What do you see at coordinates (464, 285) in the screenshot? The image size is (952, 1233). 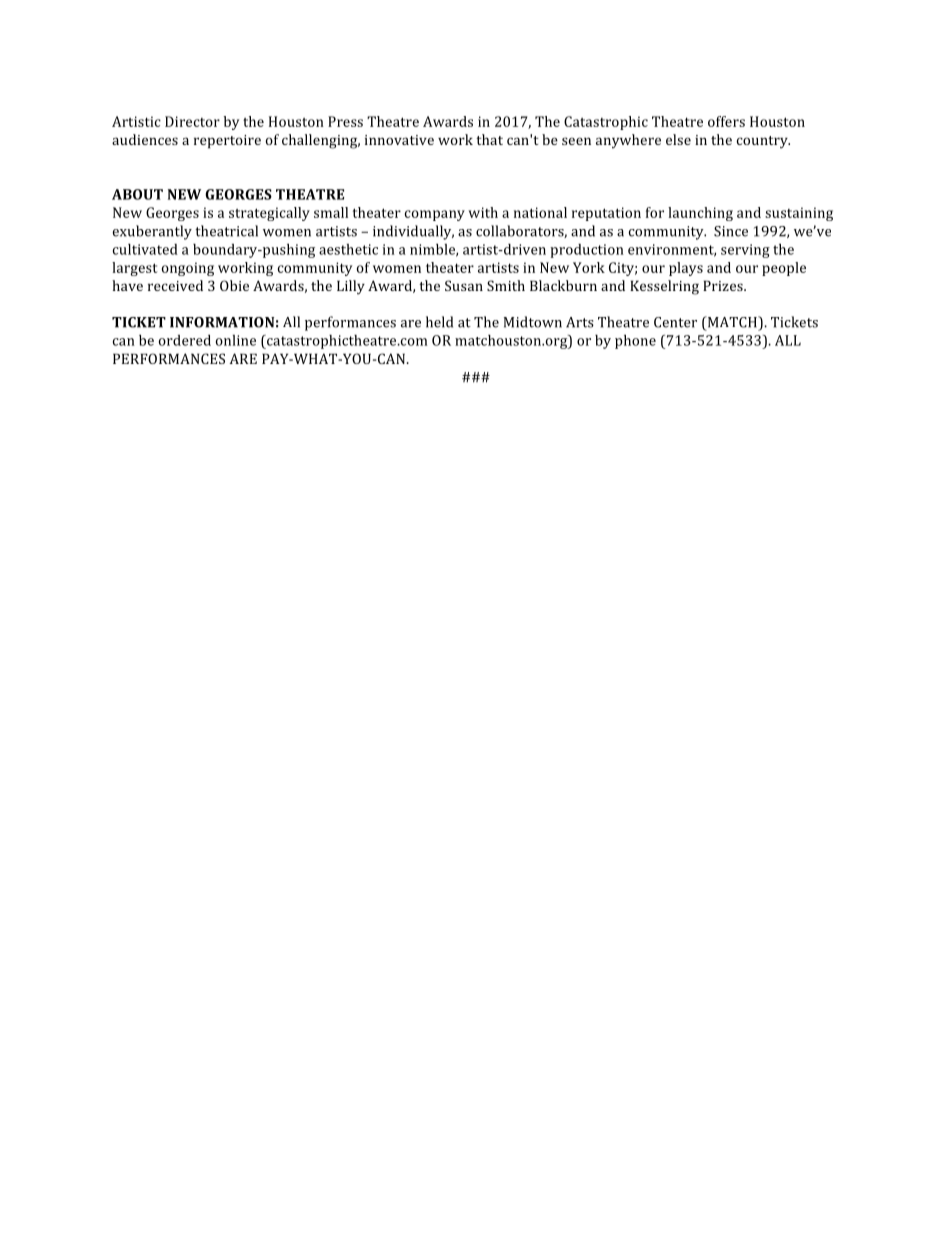 I see `Susan` at bounding box center [464, 285].
